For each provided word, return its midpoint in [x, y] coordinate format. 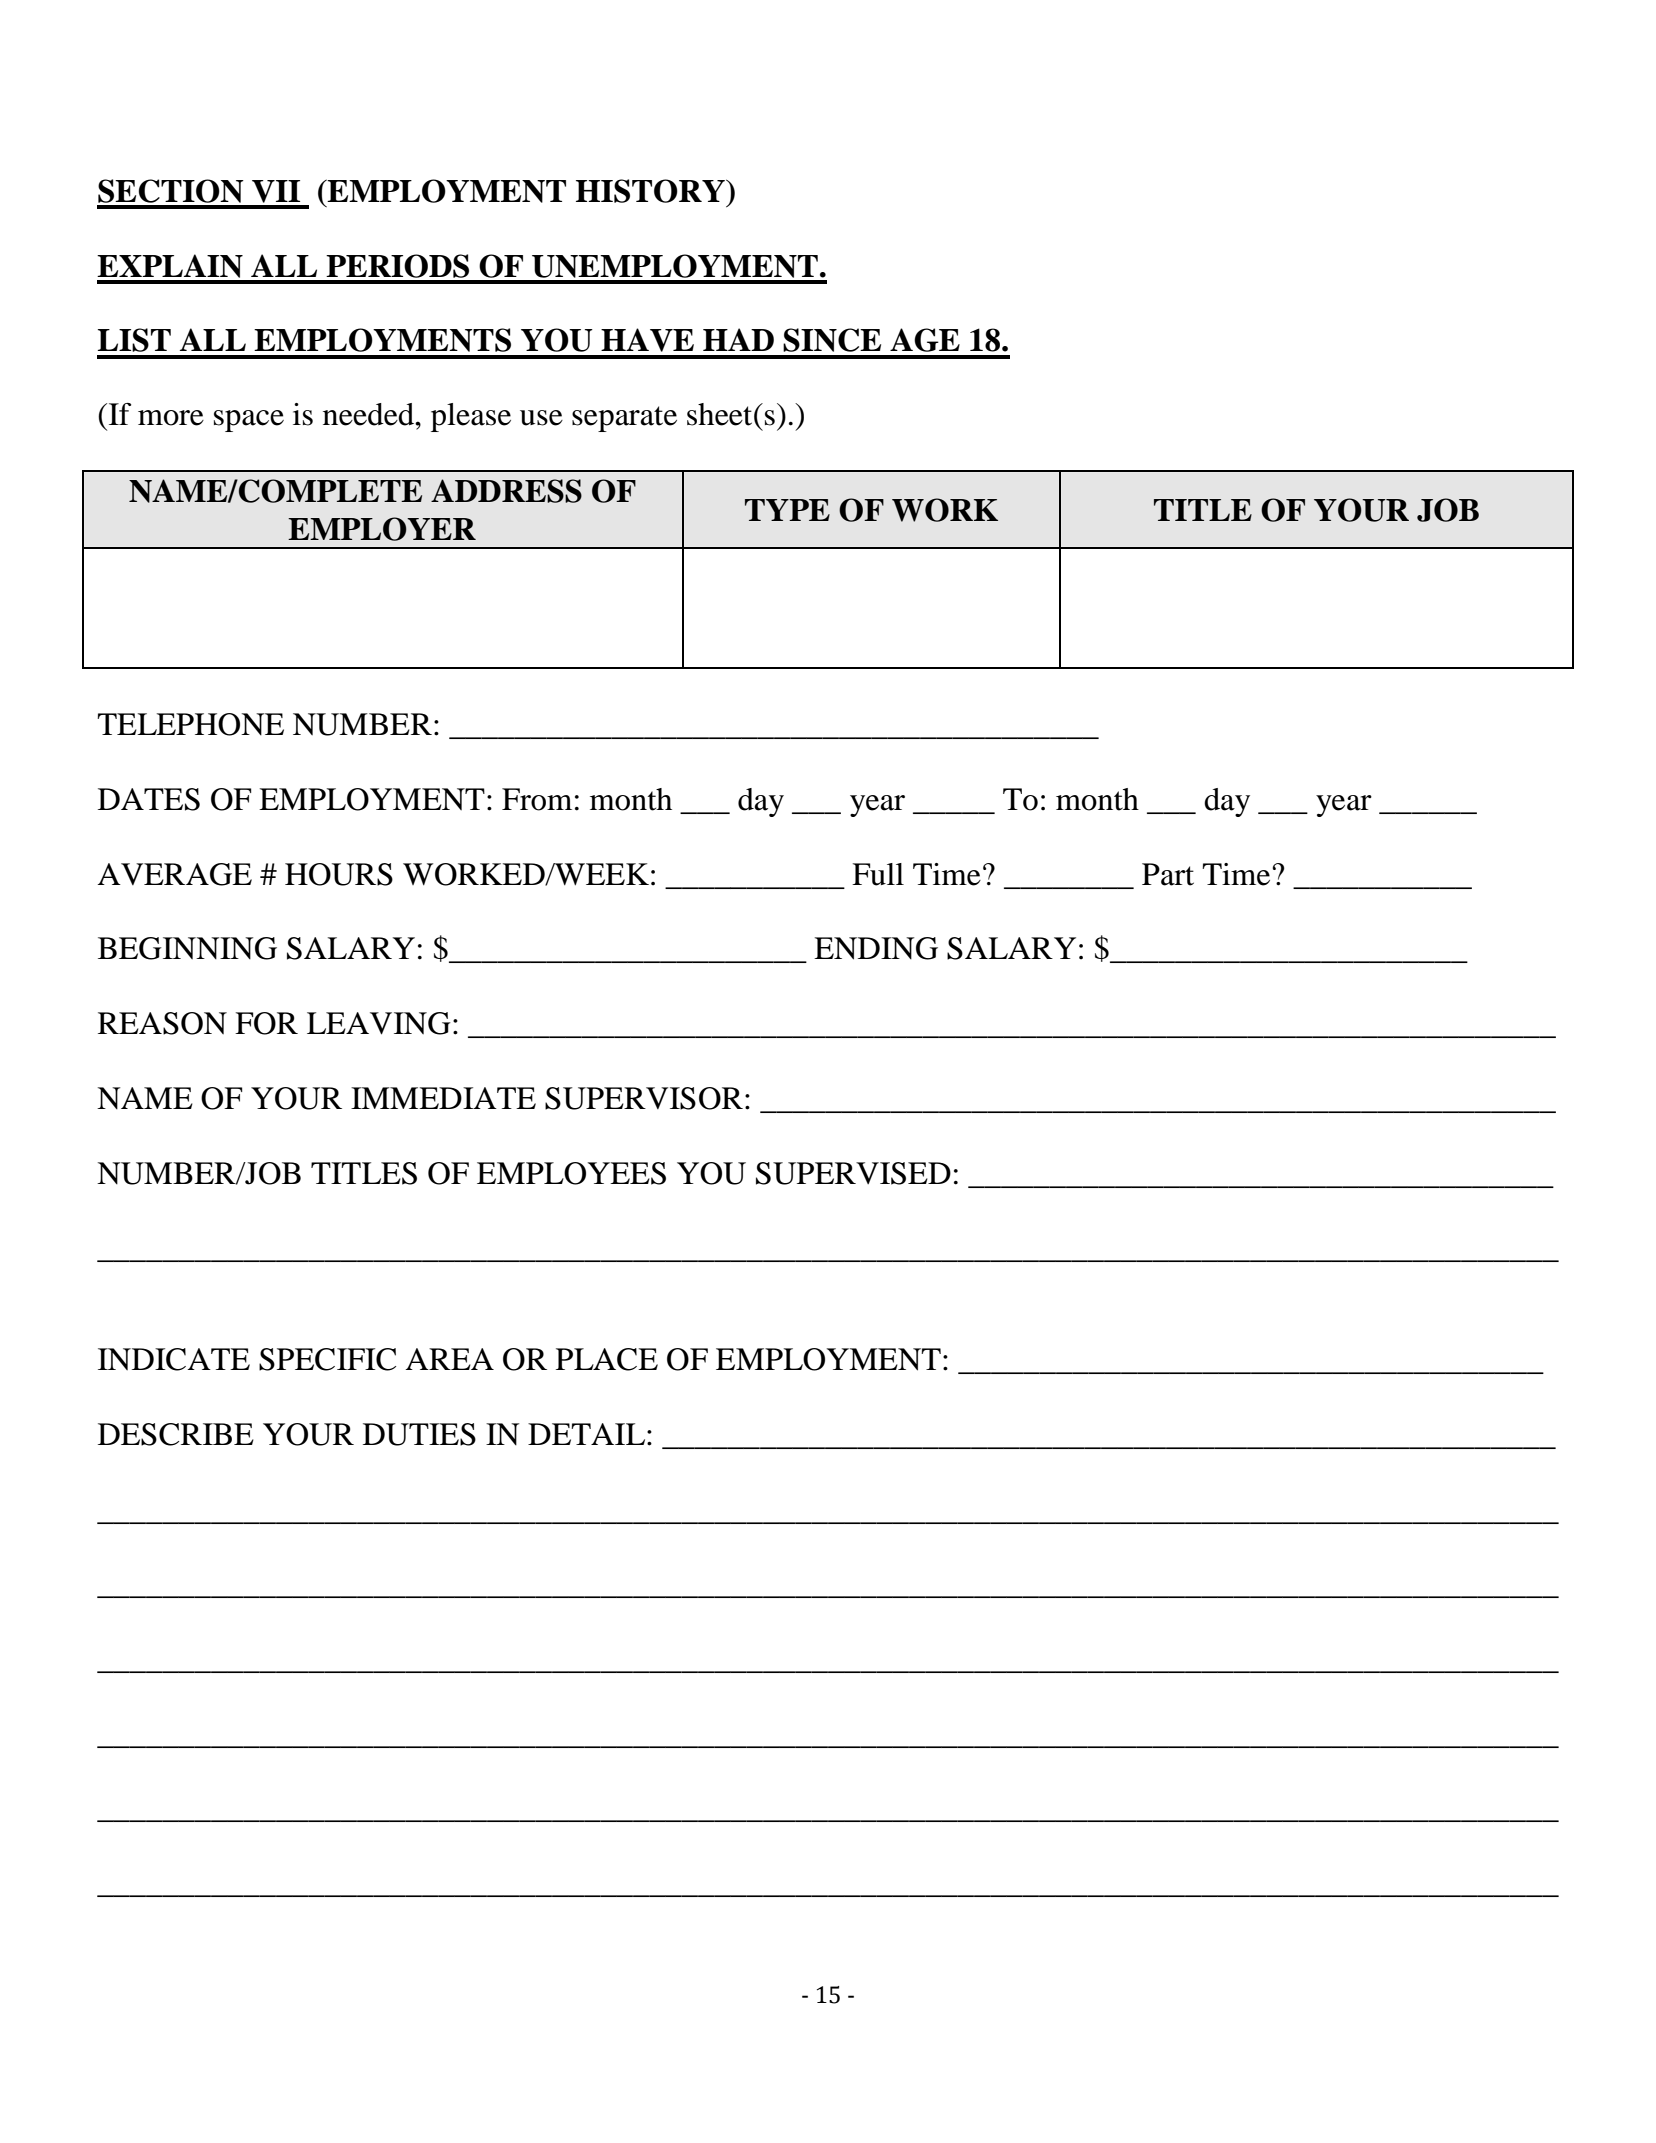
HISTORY [651, 191]
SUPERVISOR [644, 1098]
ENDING [876, 948]
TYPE [787, 510]
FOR [266, 1023]
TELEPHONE [190, 724]
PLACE [607, 1359]
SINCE [832, 340]
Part [1168, 874]
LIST [134, 340]
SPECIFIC [327, 1359]
